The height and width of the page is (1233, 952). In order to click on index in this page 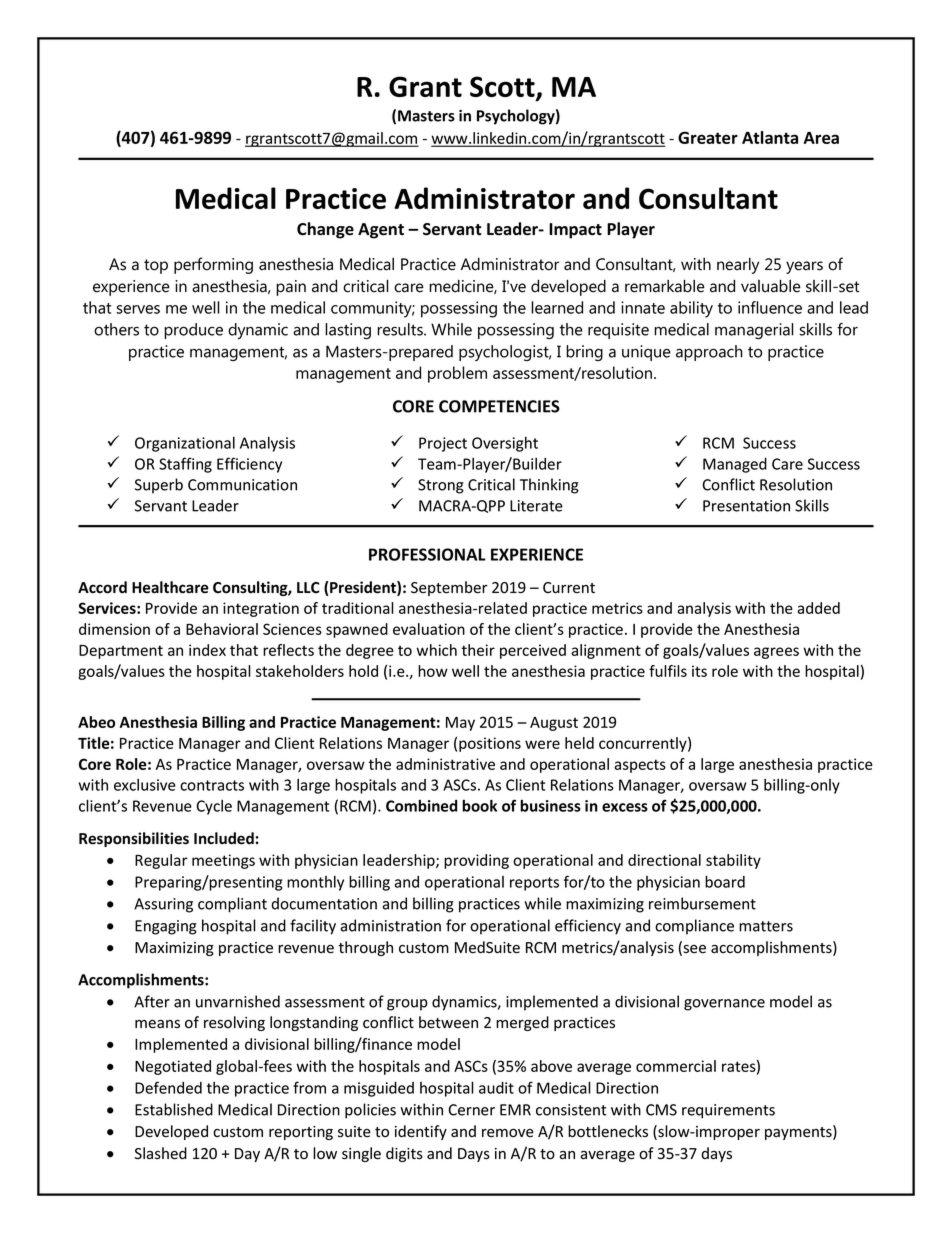, I will do `click(207, 650)`.
